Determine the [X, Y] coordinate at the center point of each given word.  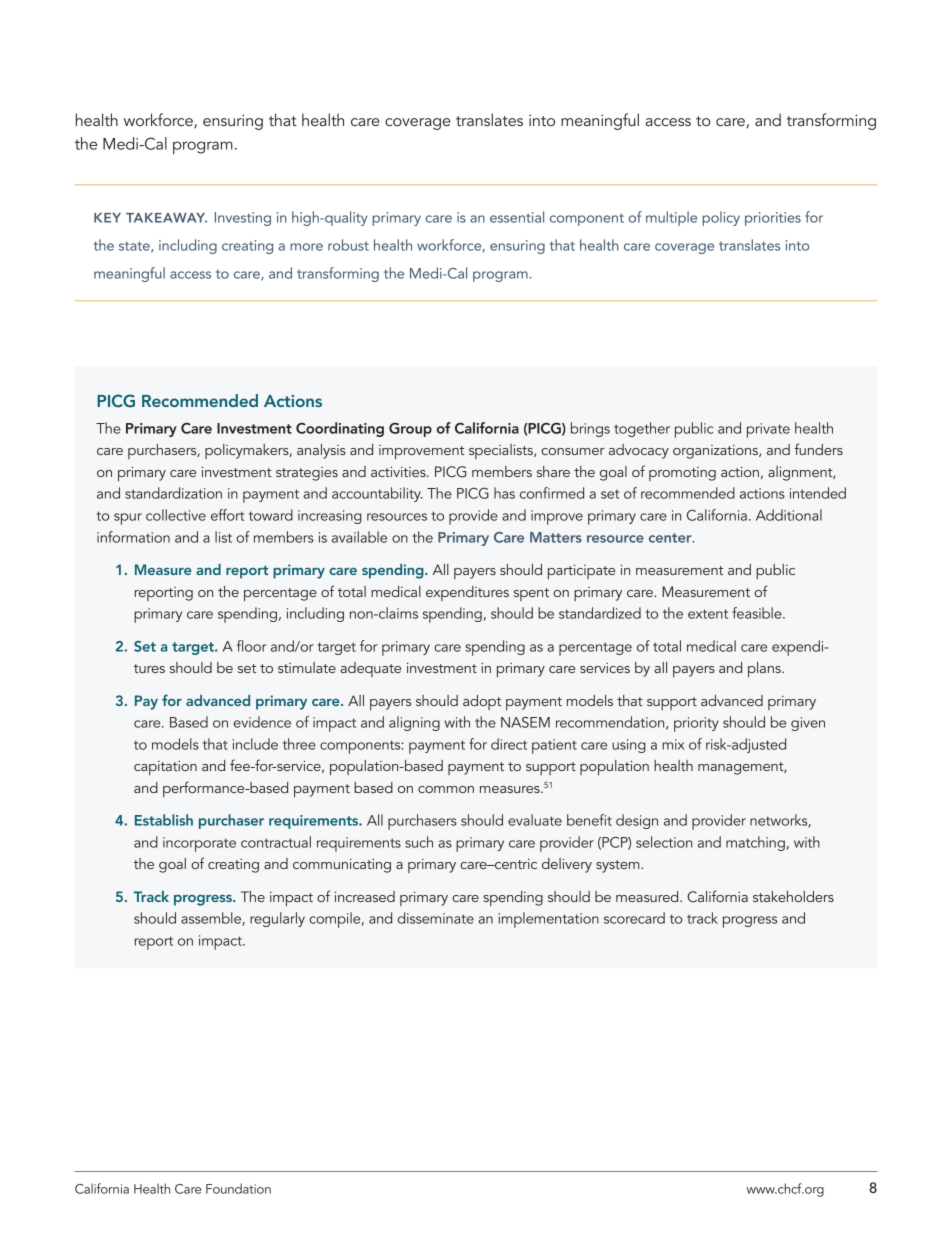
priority [696, 724]
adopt [482, 702]
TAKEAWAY [166, 218]
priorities [773, 219]
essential [517, 217]
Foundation [238, 1188]
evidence [262, 722]
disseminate [436, 918]
